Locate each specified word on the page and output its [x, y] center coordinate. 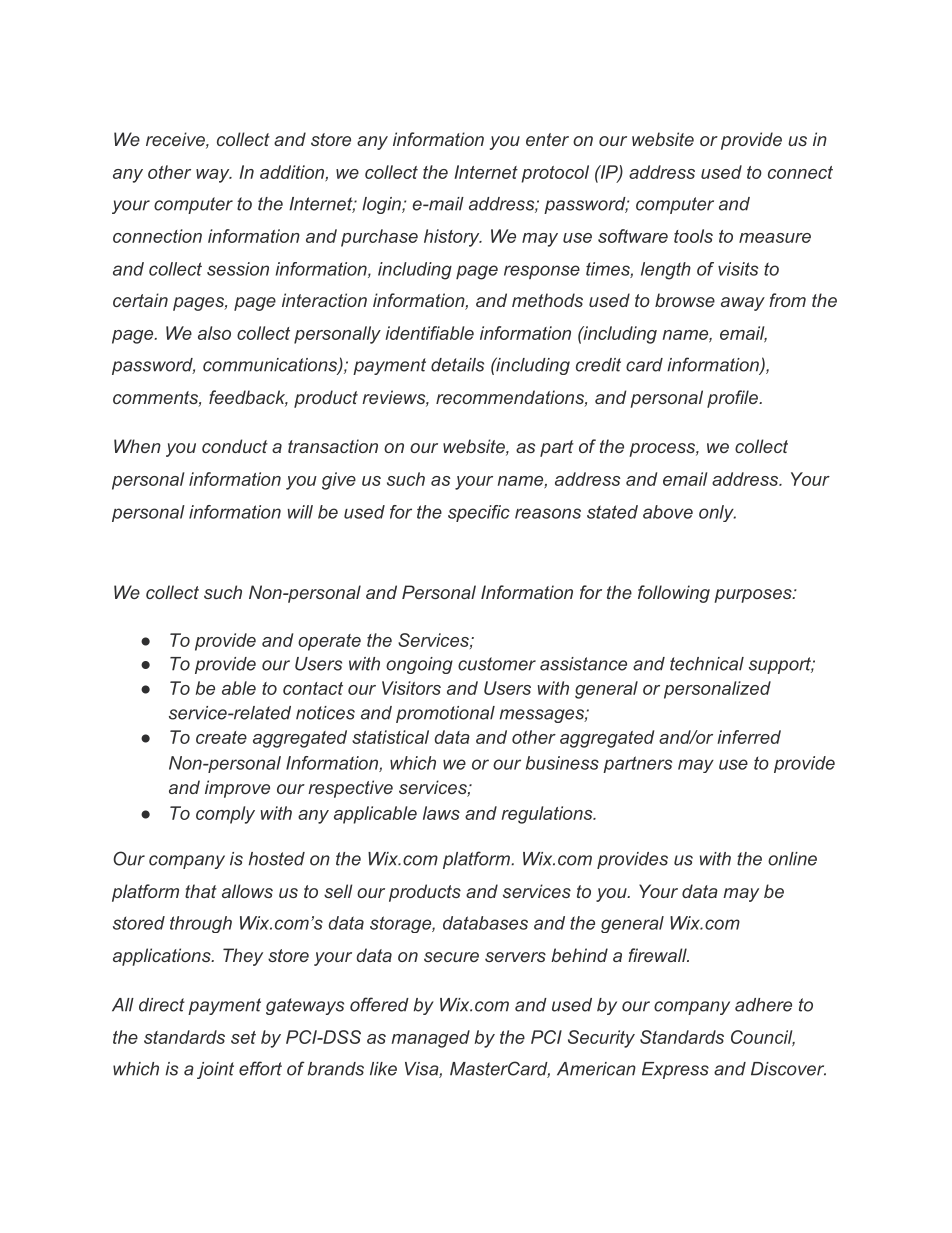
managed [430, 1039]
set [243, 1037]
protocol [555, 174]
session [238, 269]
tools [693, 236]
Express [675, 1070]
